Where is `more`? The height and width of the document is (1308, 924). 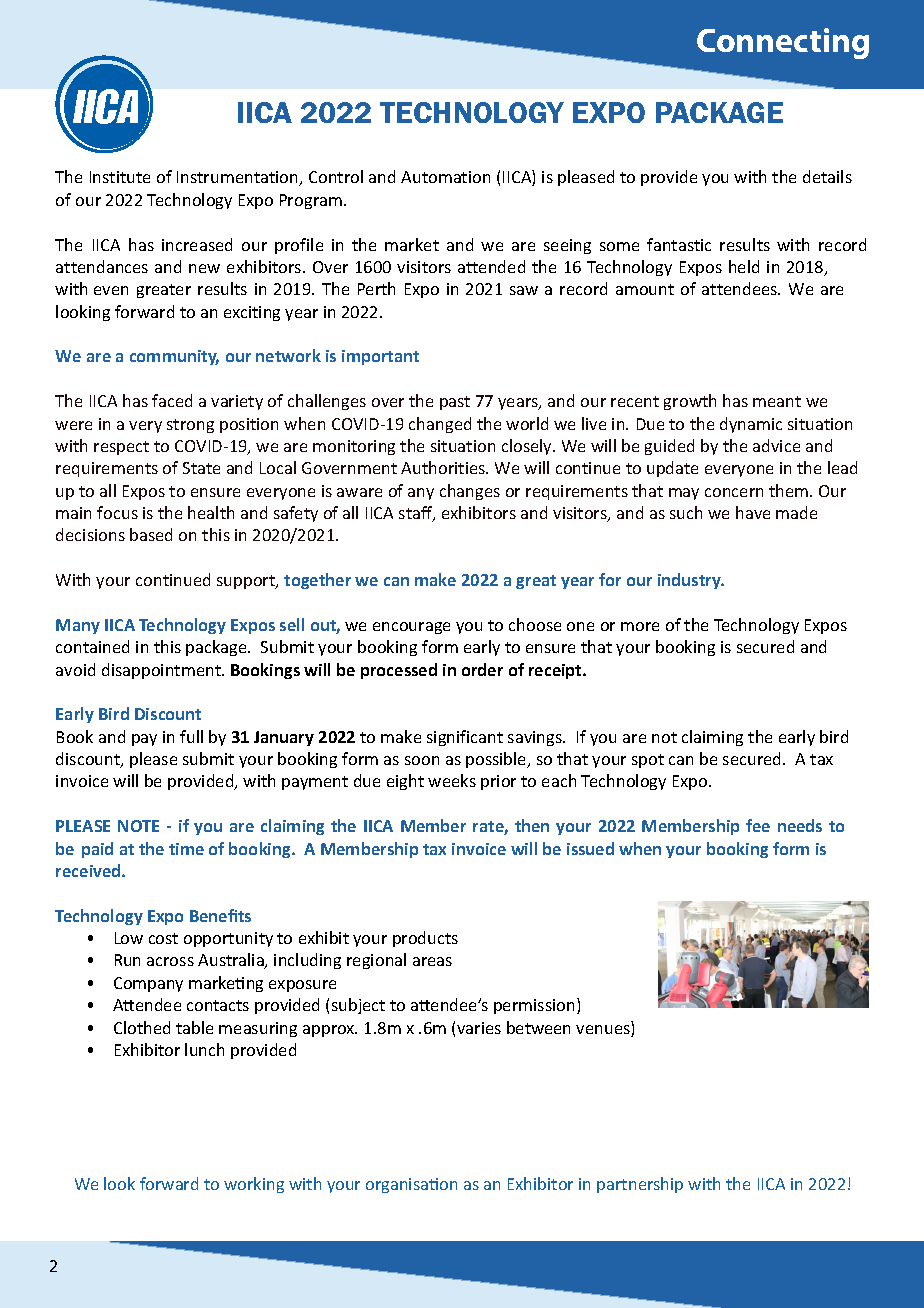
more is located at coordinates (640, 626).
